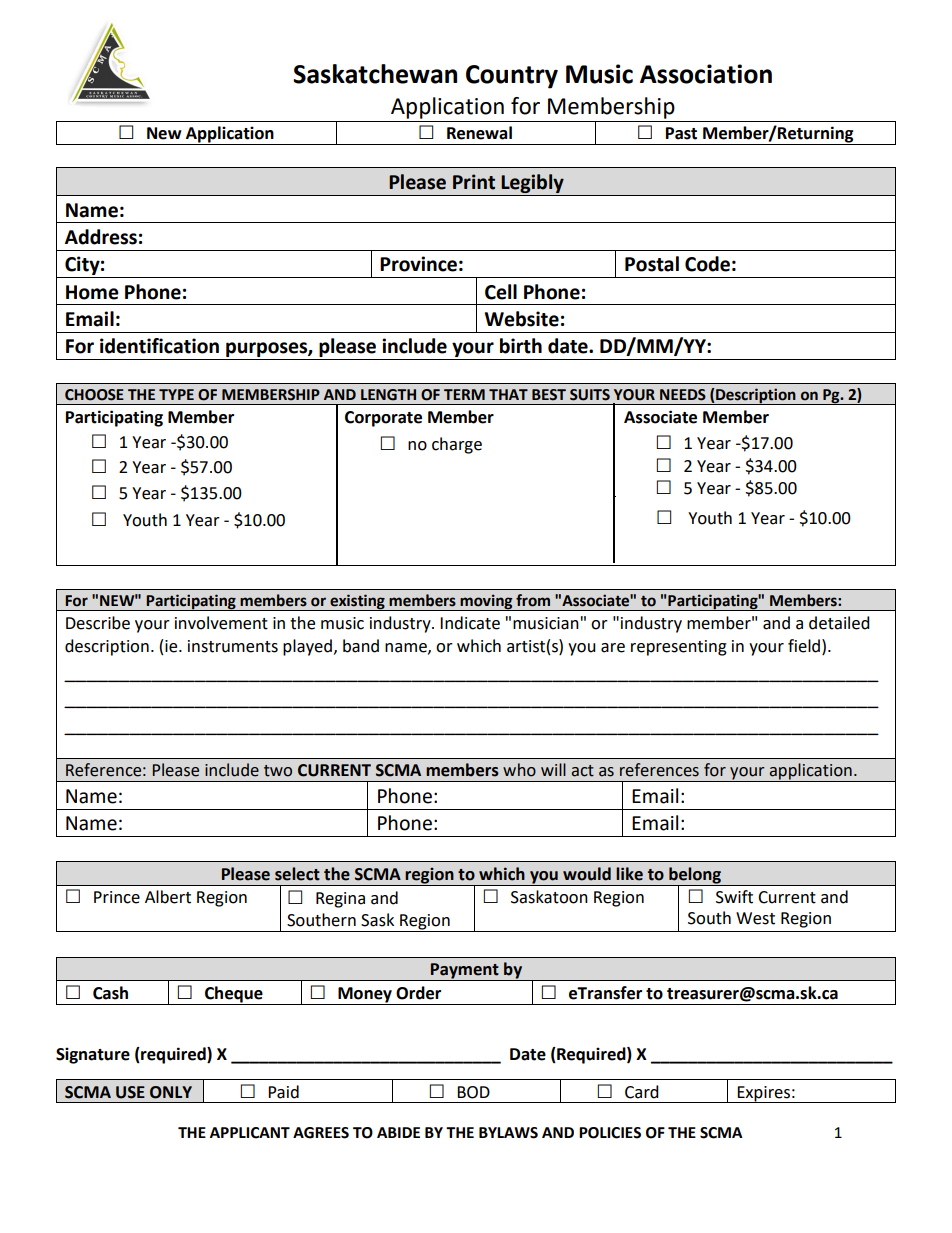 This screenshot has height=1233, width=952. Describe the element at coordinates (101, 237) in the screenshot. I see `Address` at that location.
